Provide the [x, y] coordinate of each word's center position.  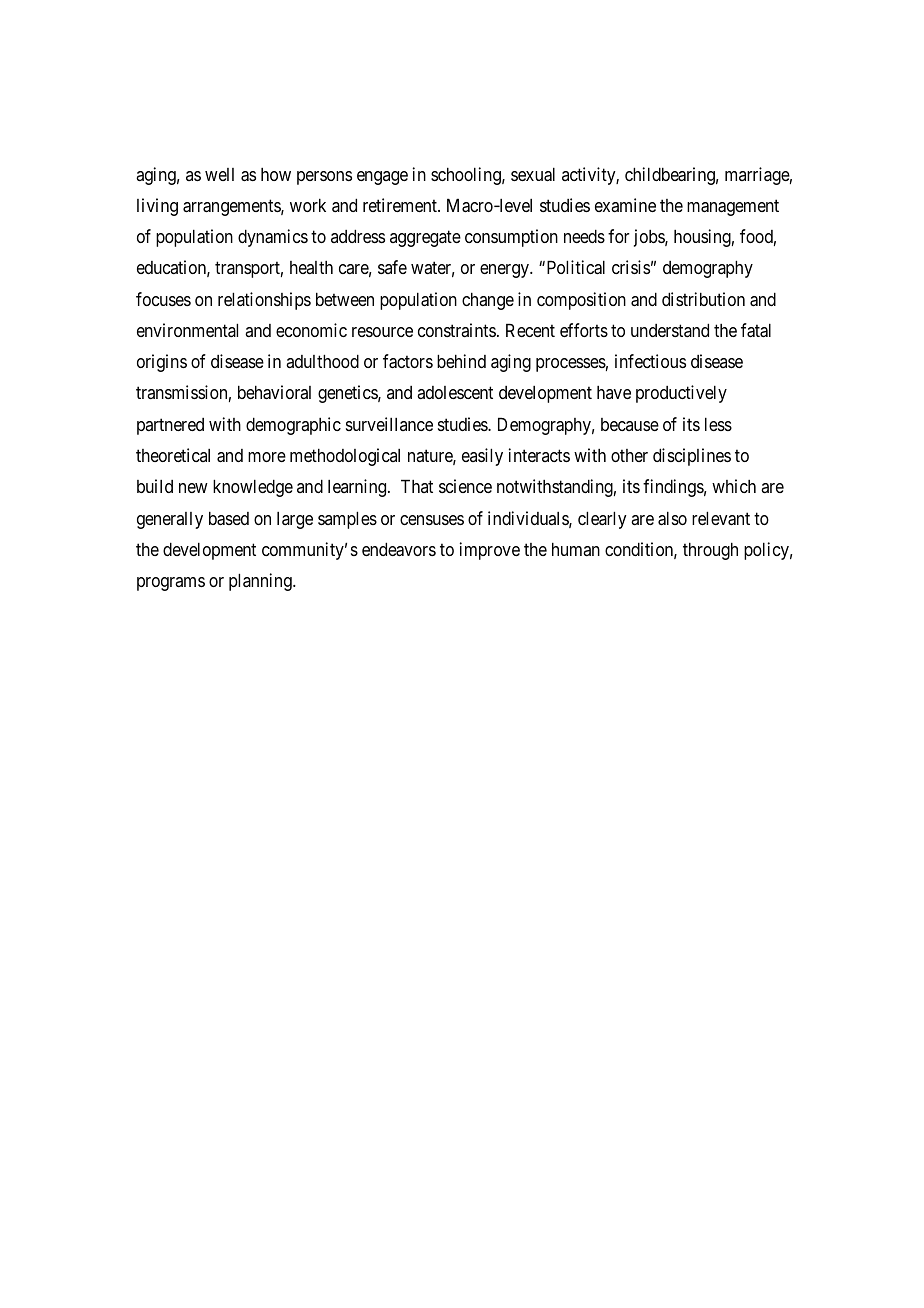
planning [261, 582]
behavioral [274, 392]
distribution [703, 299]
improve [490, 551]
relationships [264, 301]
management [733, 207]
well [219, 174]
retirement [401, 205]
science [465, 486]
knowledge [253, 488]
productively [681, 394]
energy [506, 271]
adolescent [455, 392]
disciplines [692, 457]
